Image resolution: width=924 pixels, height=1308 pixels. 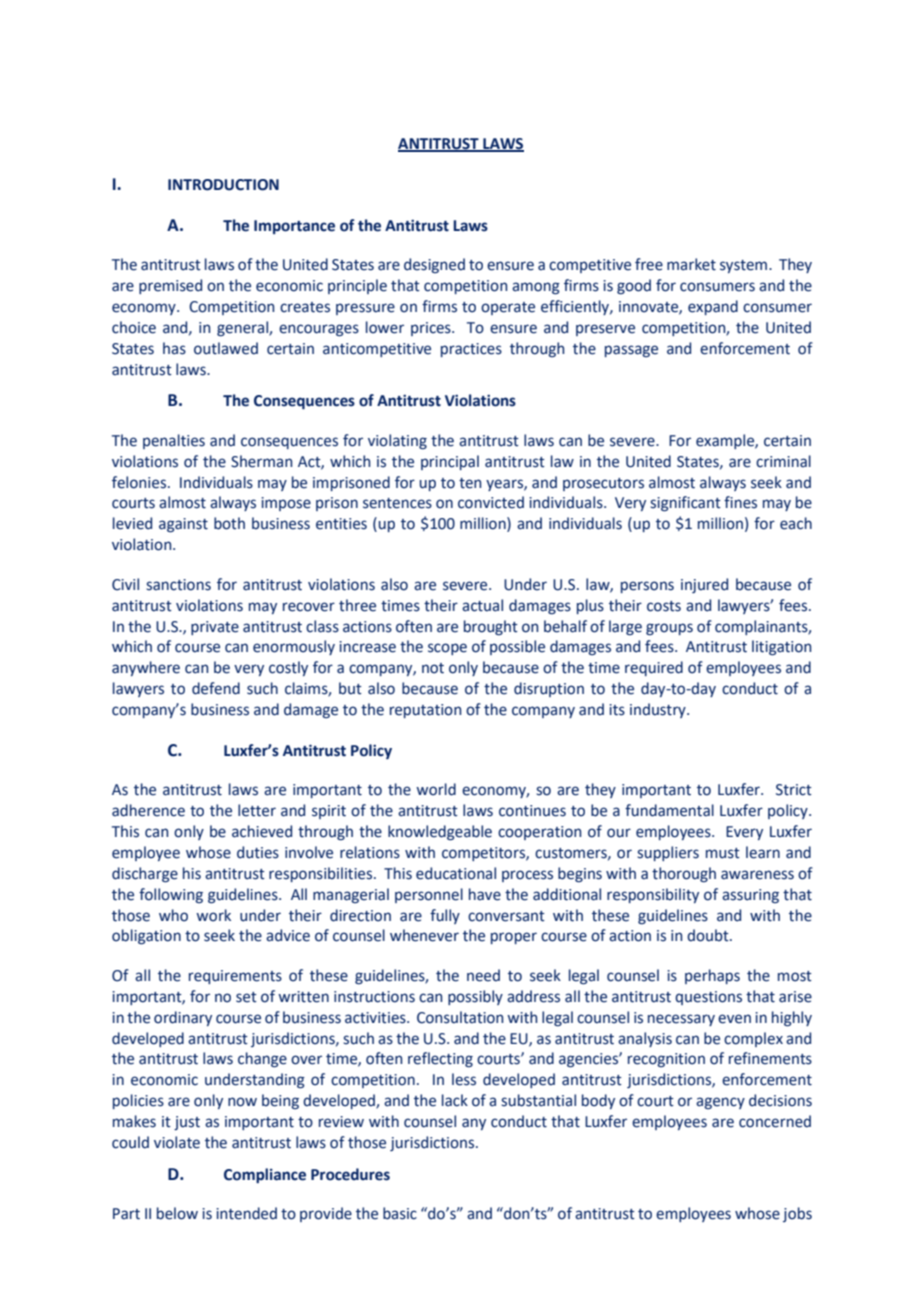 What do you see at coordinates (400, 1213) in the screenshot?
I see `basic` at bounding box center [400, 1213].
